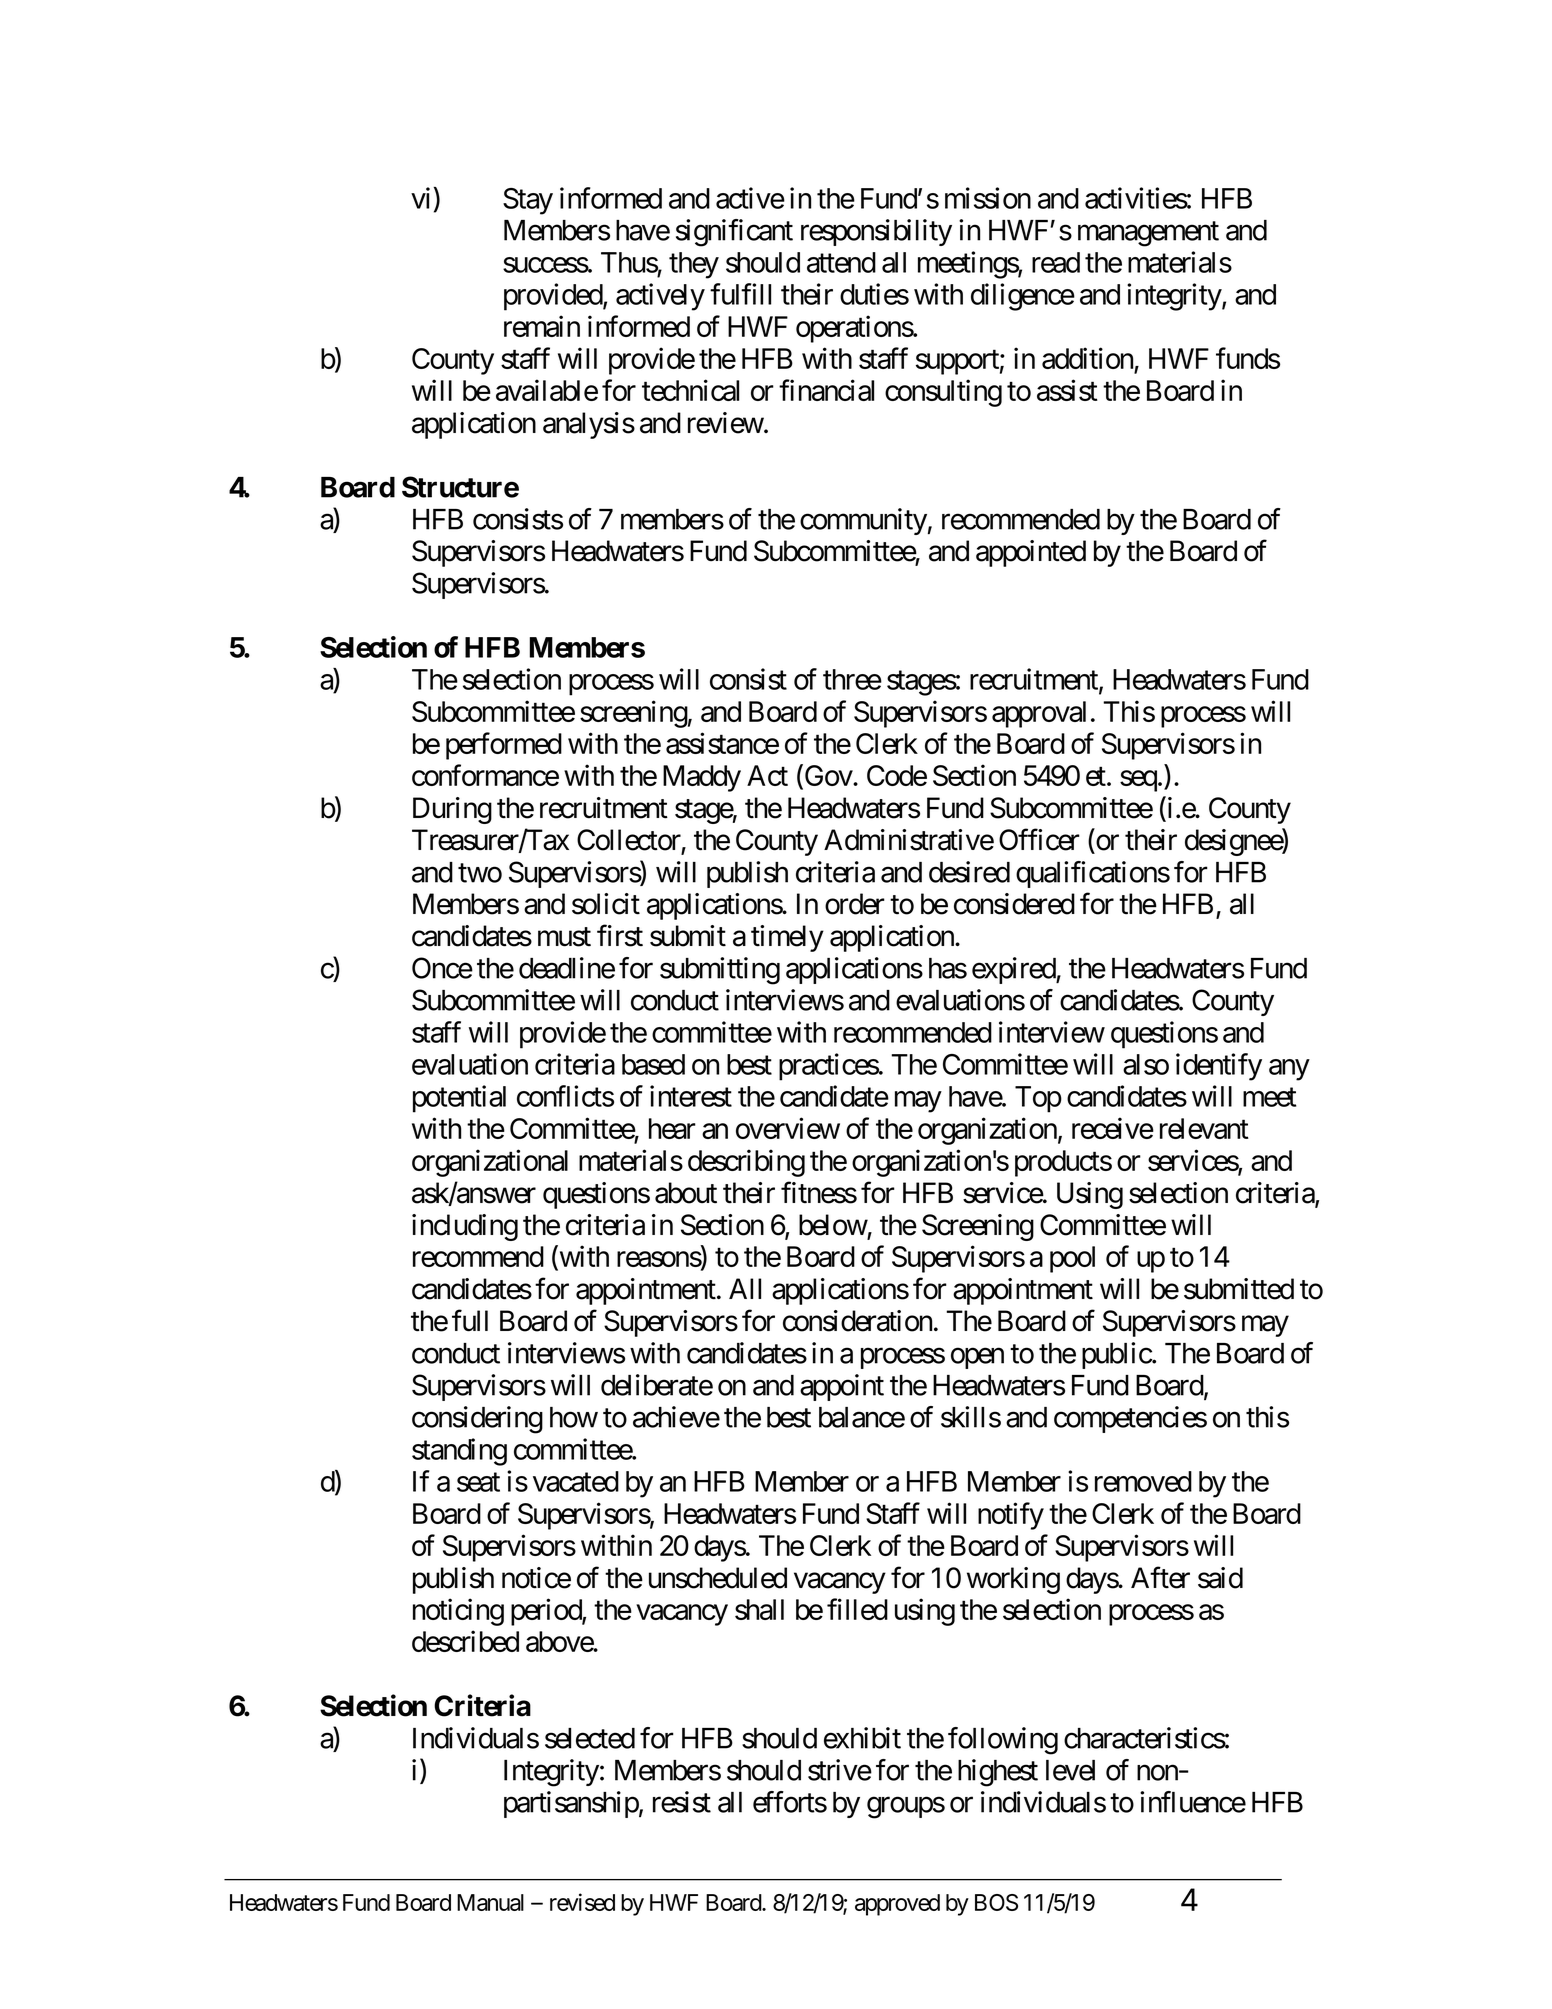 The image size is (1552, 2009). I want to click on seq, so click(1138, 781).
